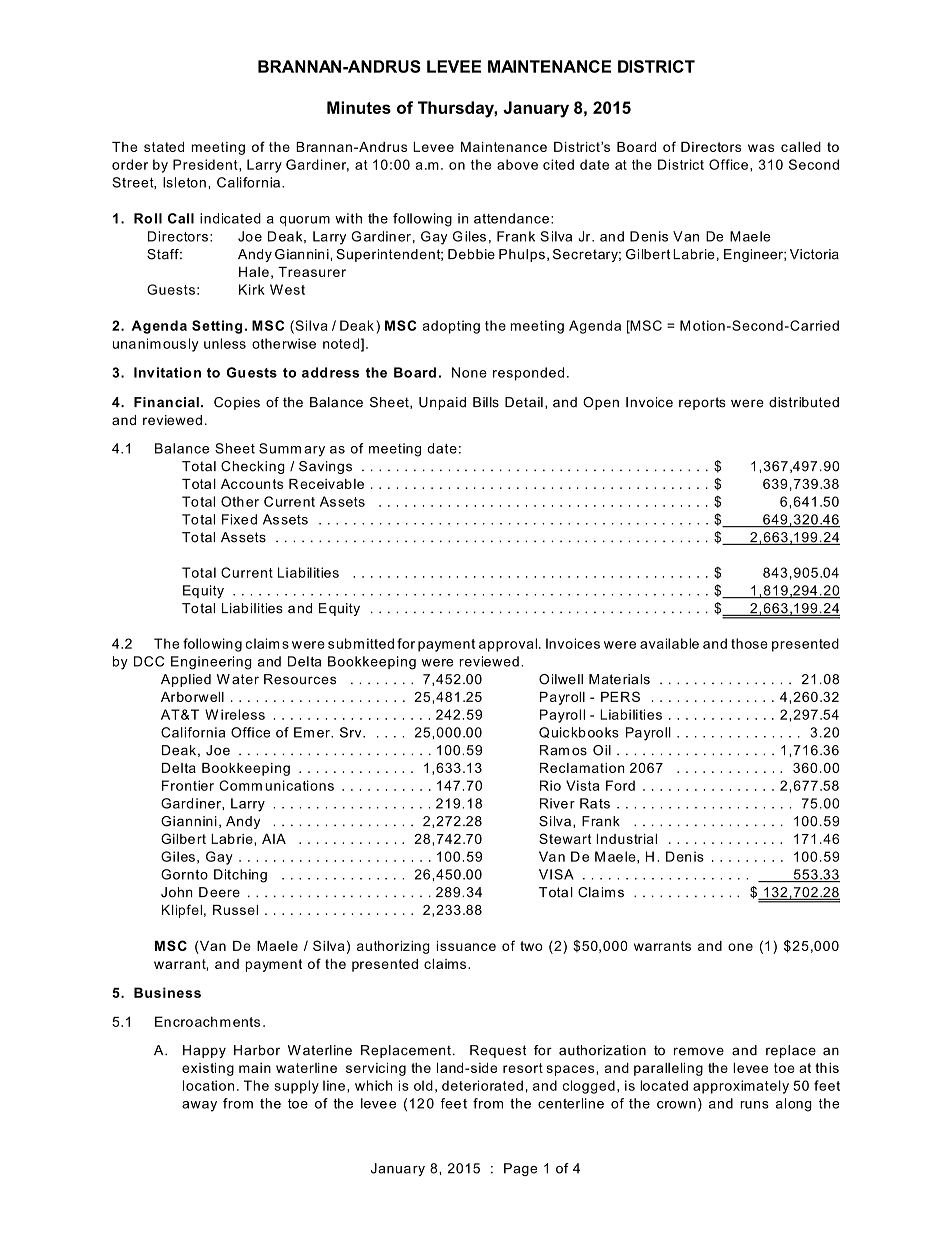  Describe the element at coordinates (620, 785) in the page. I see `Ford` at that location.
